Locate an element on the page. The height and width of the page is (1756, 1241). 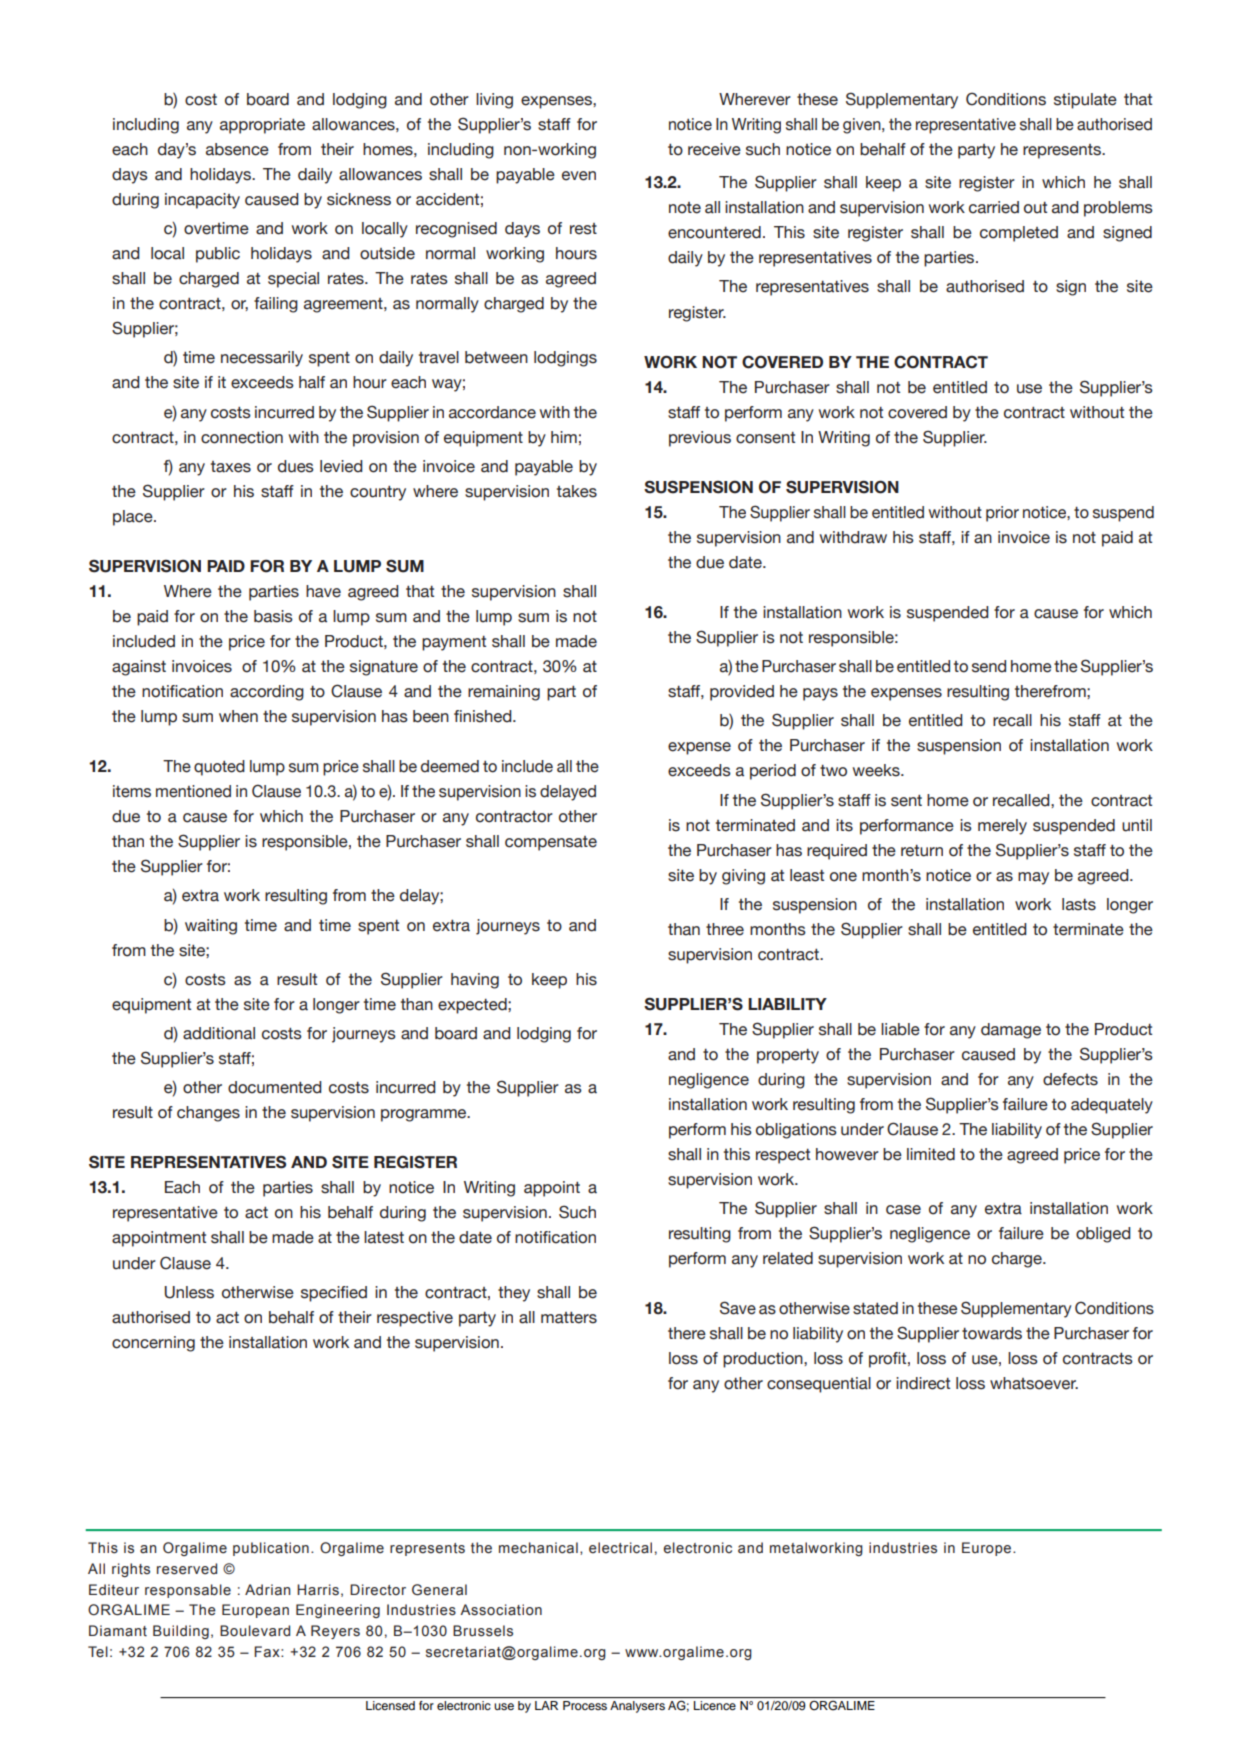
documented is located at coordinates (275, 1087).
